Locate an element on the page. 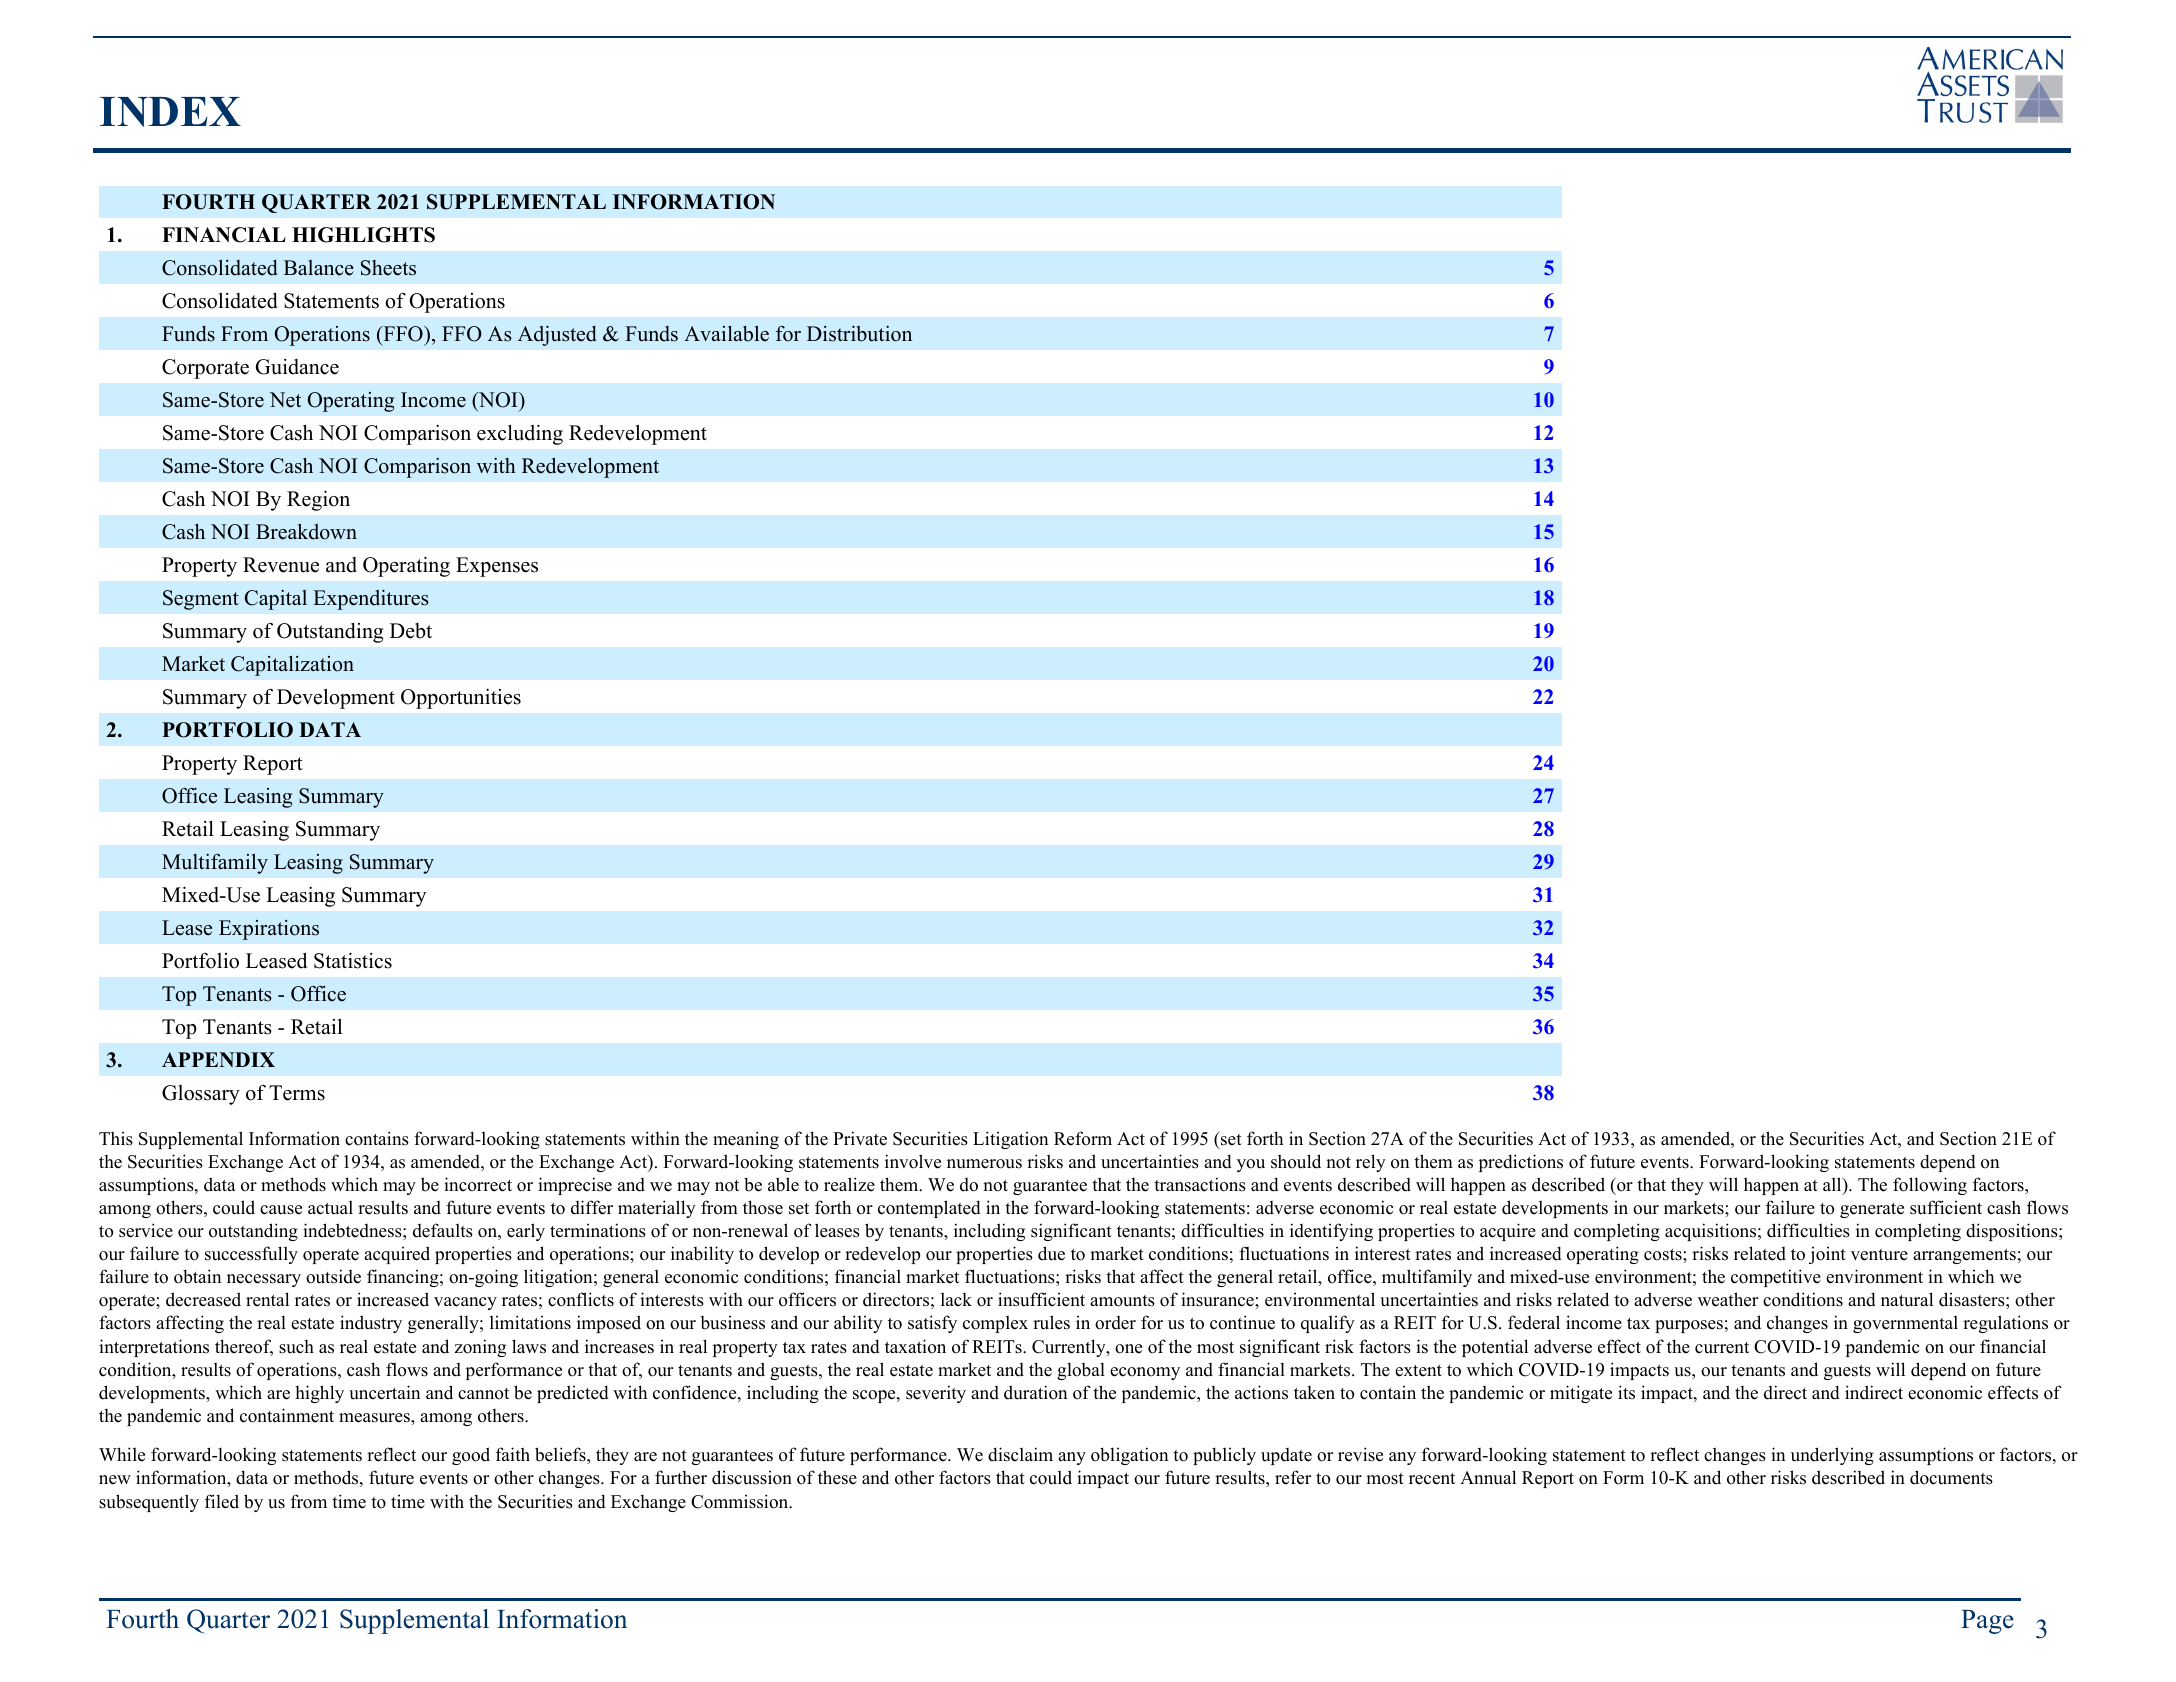 The height and width of the document is (1682, 2176). filed is located at coordinates (222, 1501).
